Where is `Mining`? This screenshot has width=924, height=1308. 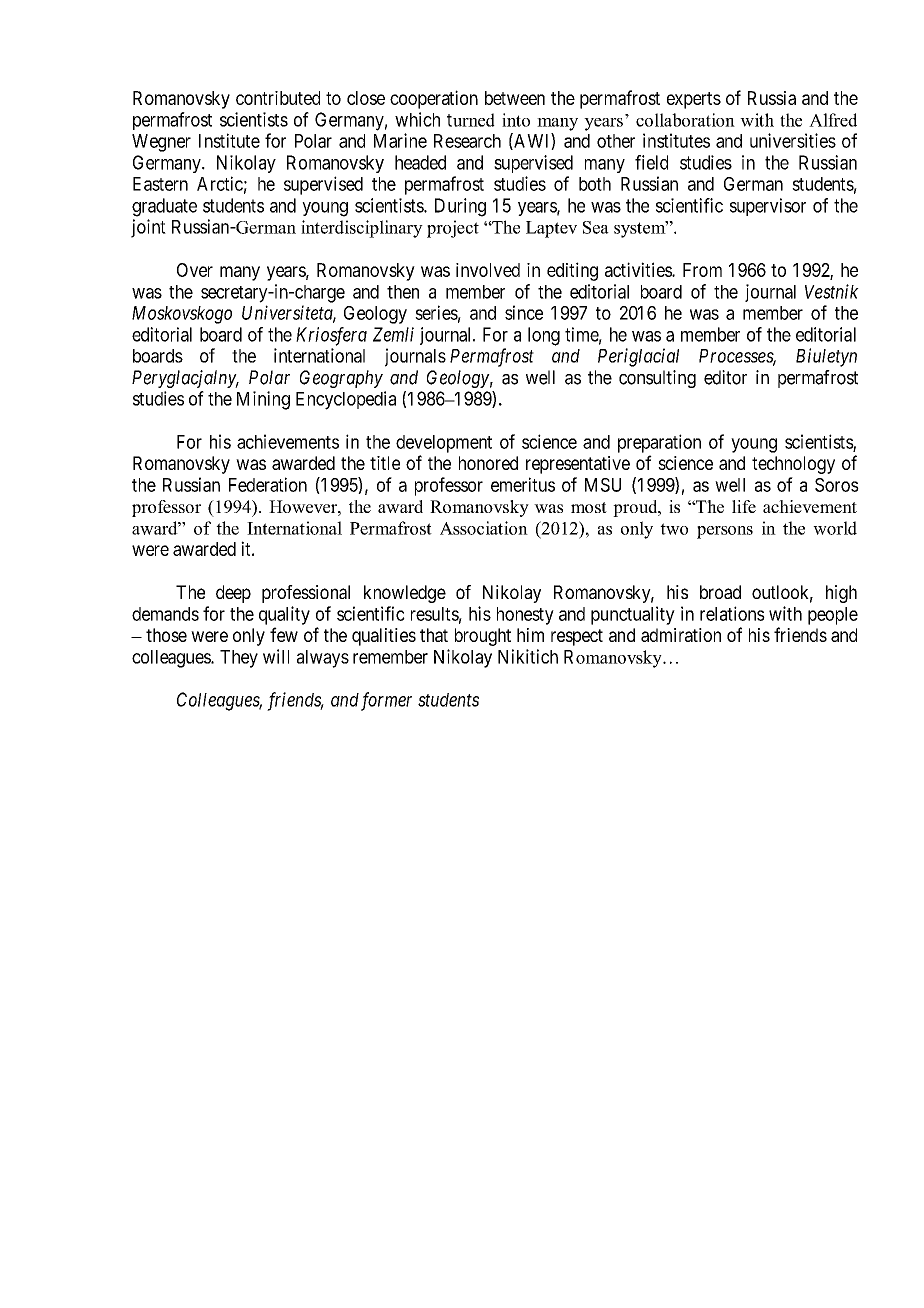
Mining is located at coordinates (263, 400).
